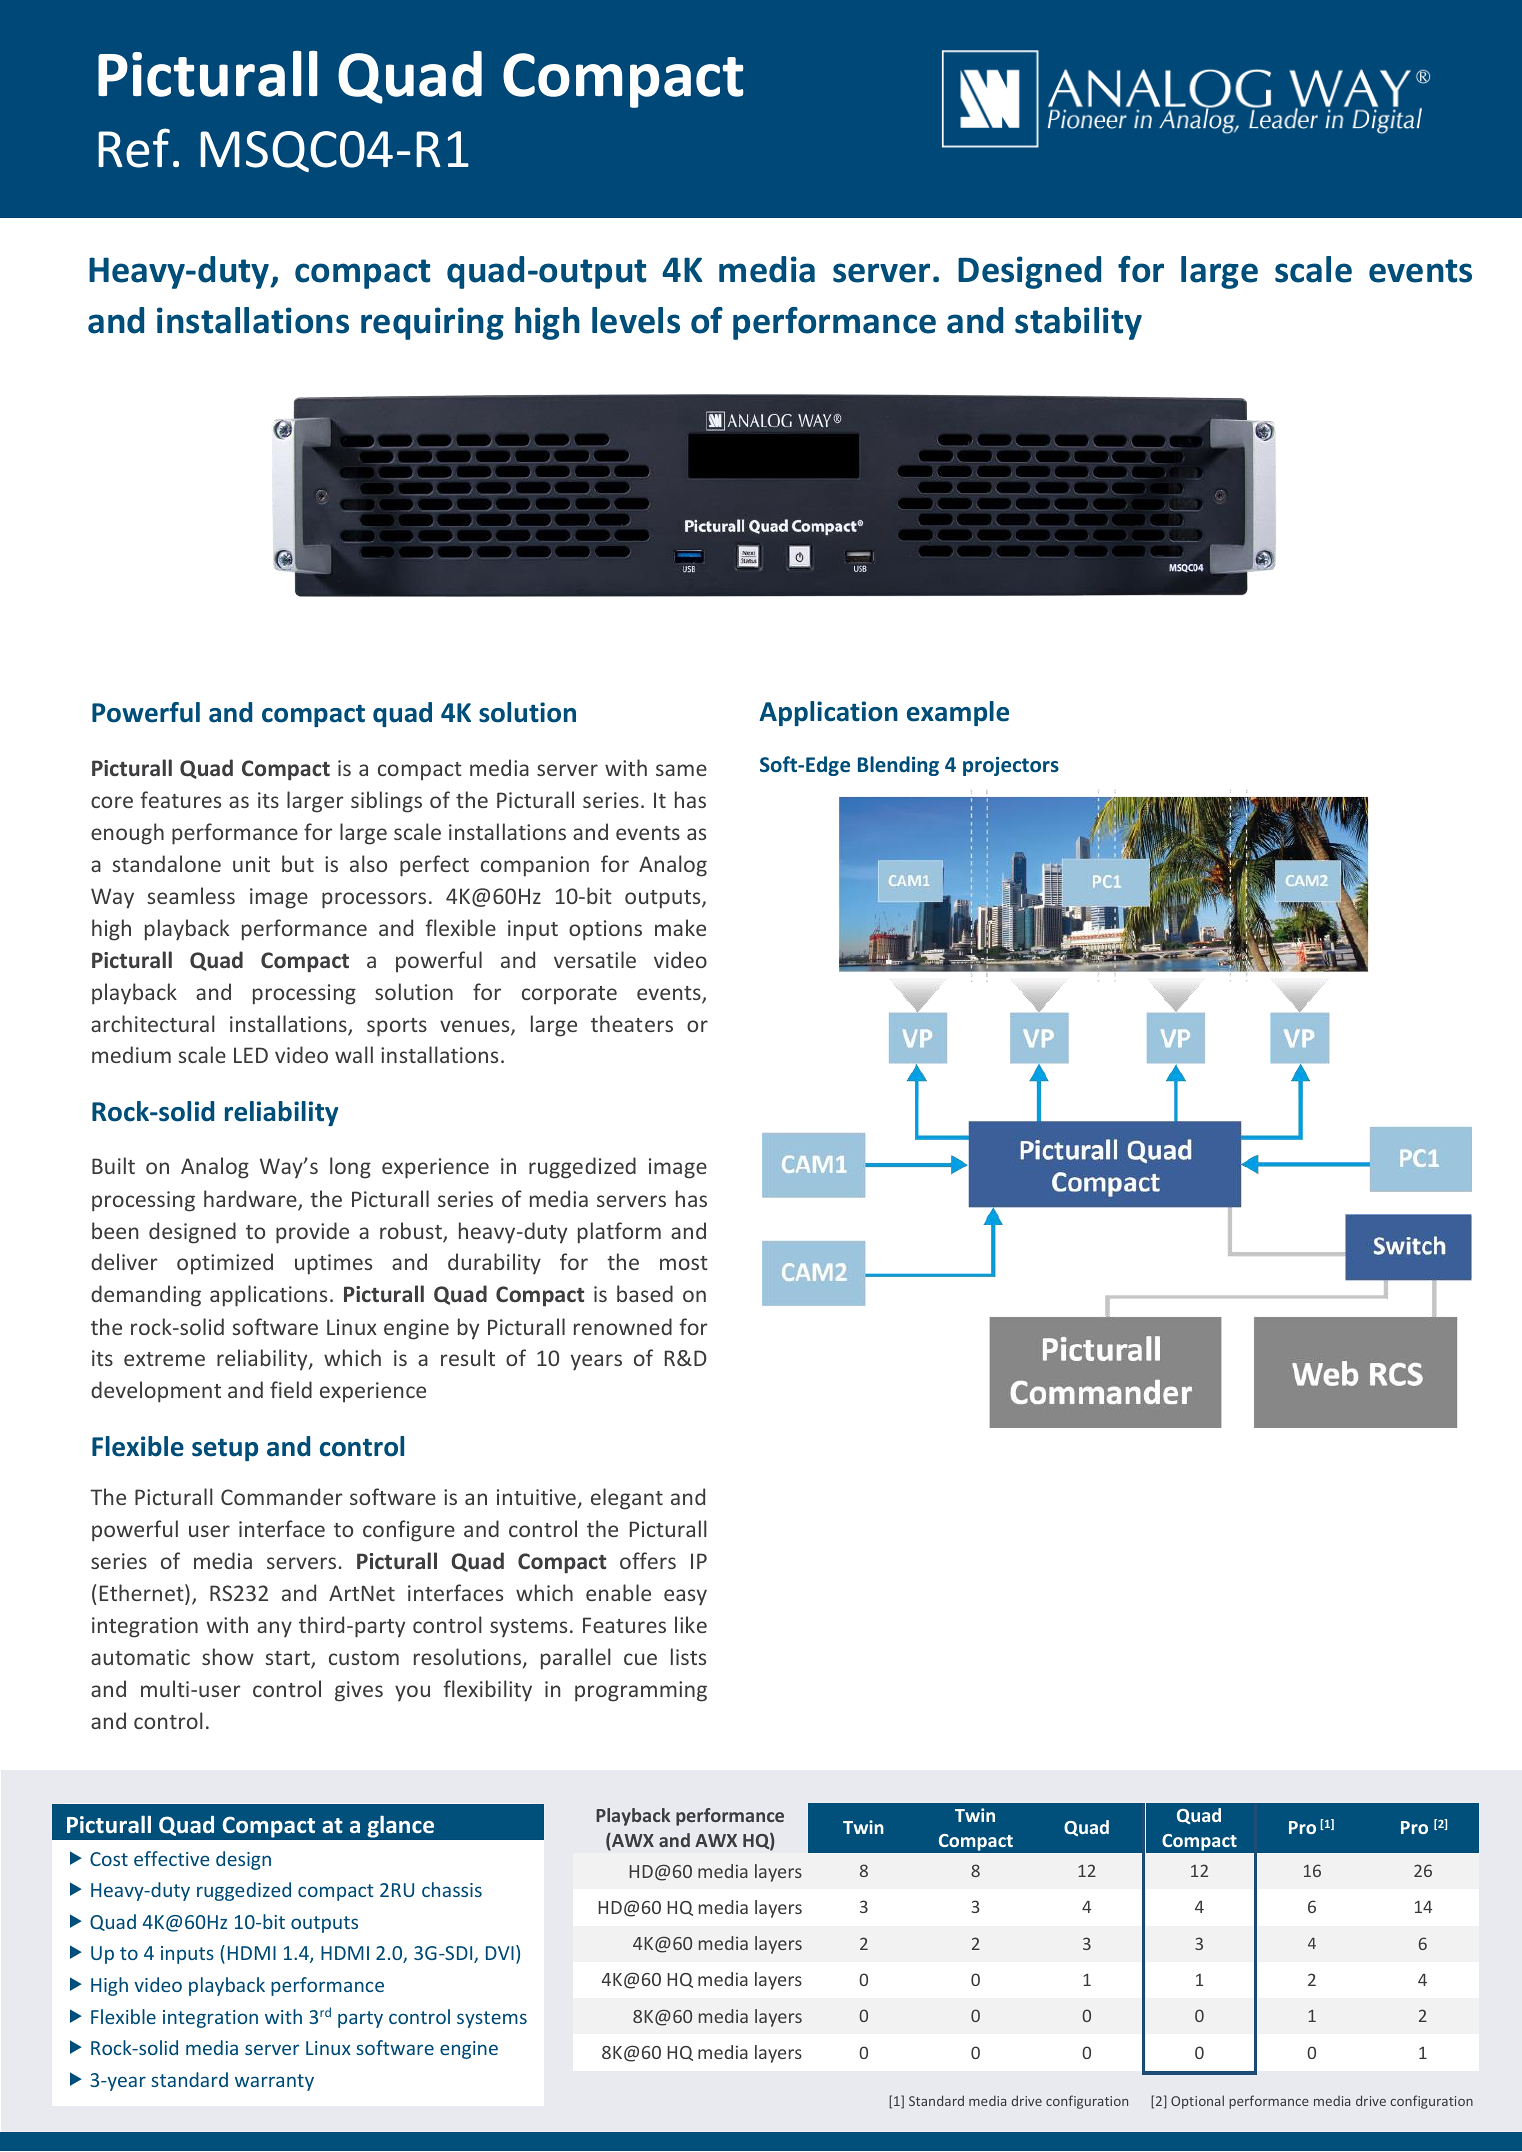 This screenshot has height=2152, width=1522. I want to click on Ref, so click(134, 148).
